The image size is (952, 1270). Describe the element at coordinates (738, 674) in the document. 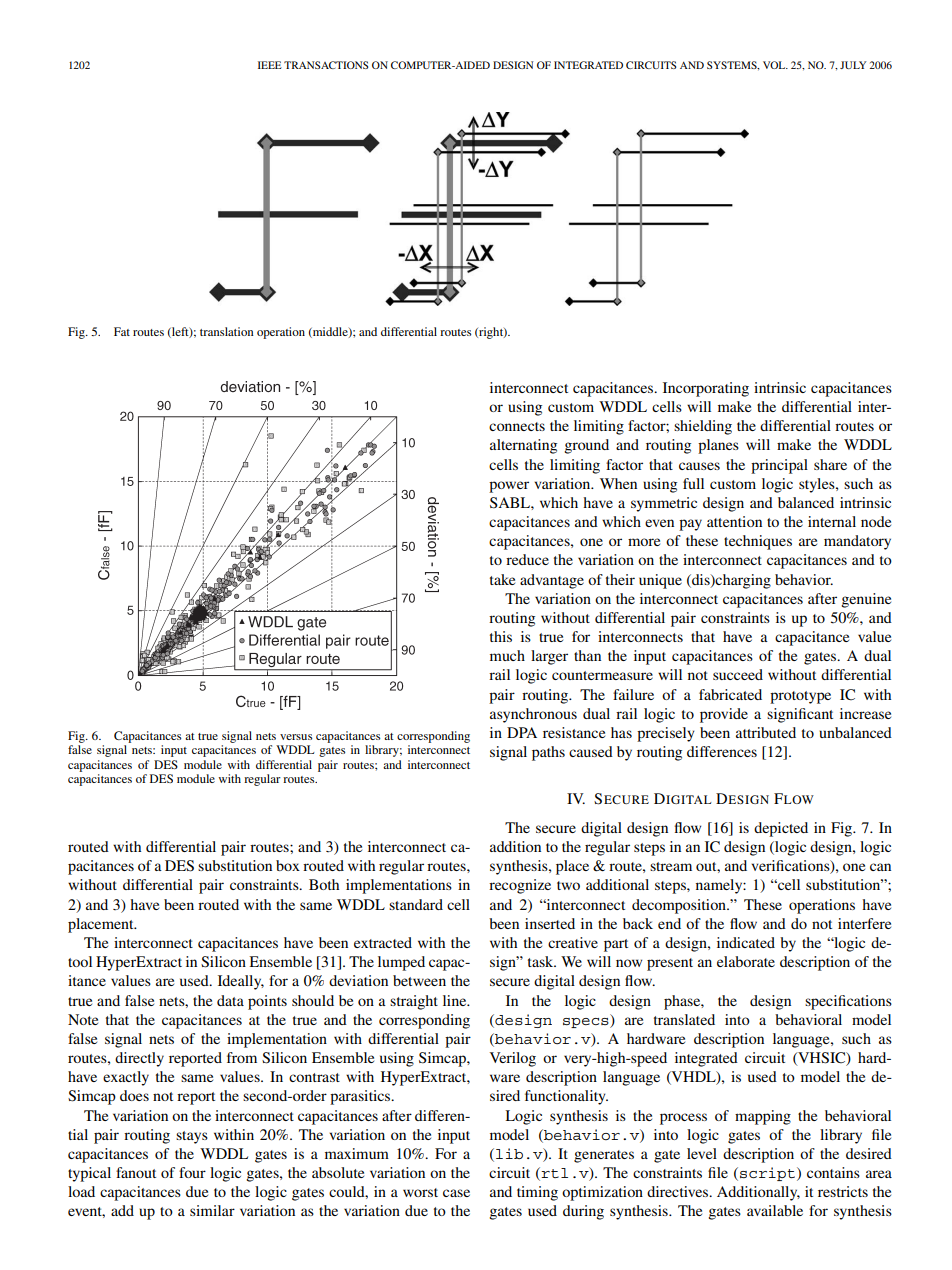

I see `succeed` at that location.
